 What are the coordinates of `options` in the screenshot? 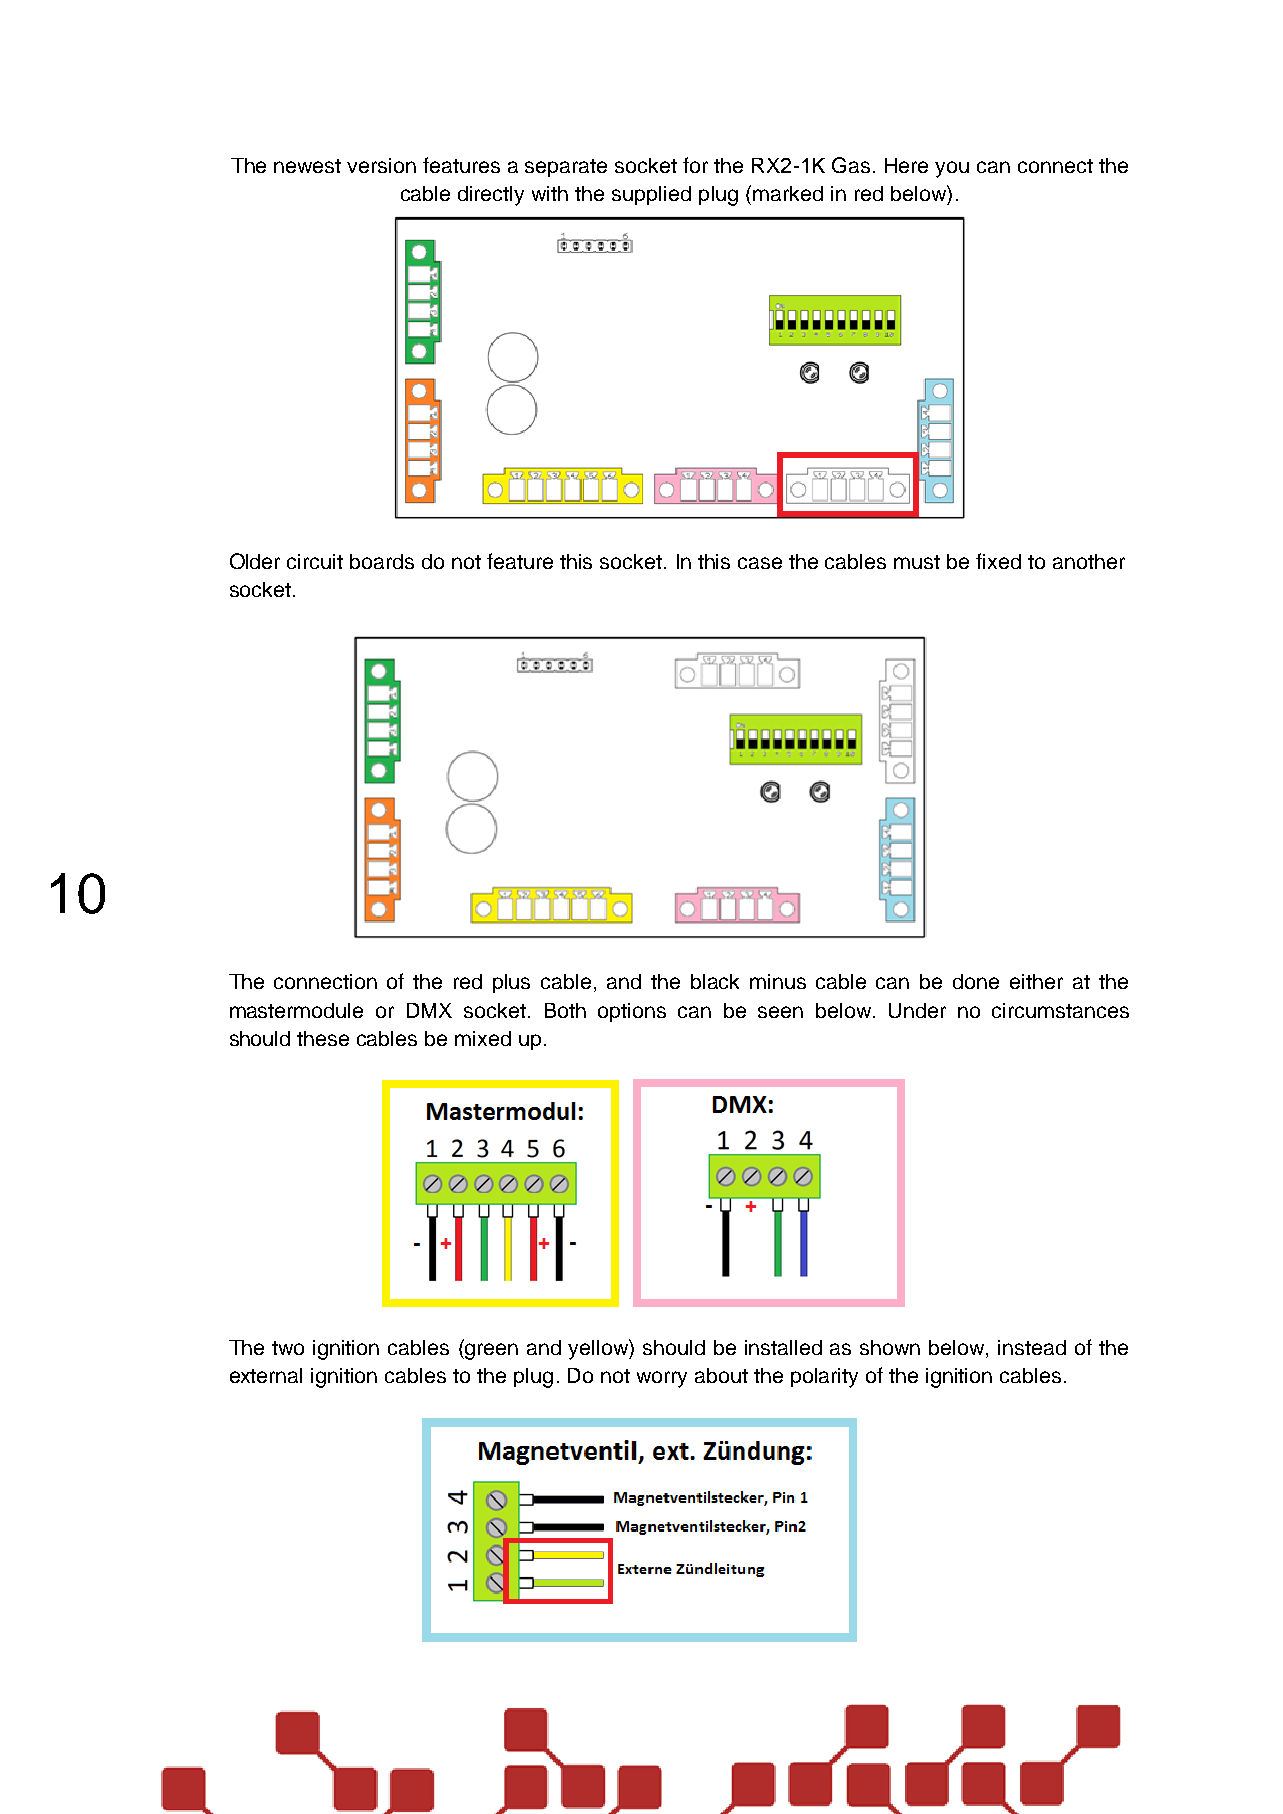 It's located at (632, 1012).
